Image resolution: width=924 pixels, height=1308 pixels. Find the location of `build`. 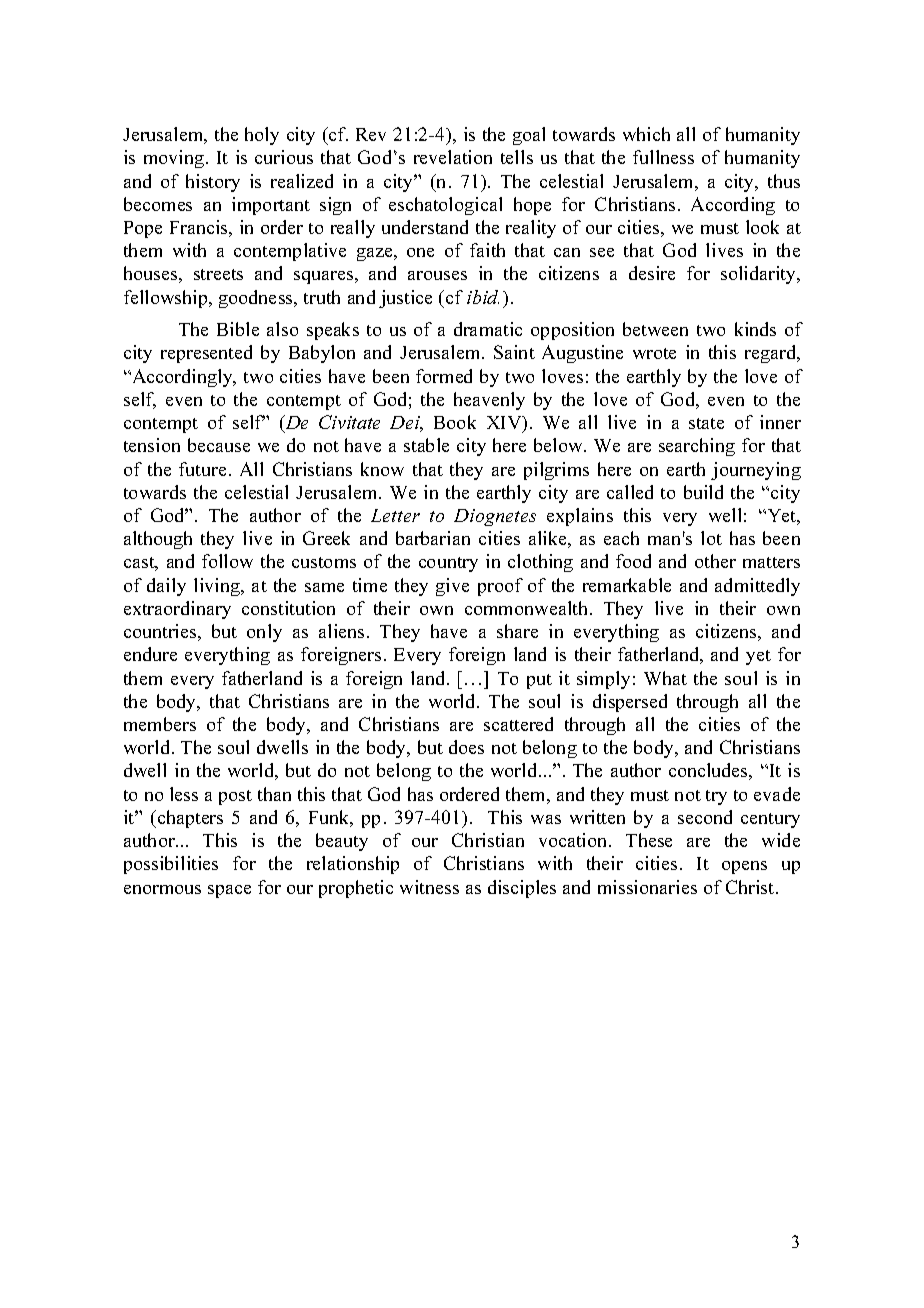

build is located at coordinates (703, 492).
